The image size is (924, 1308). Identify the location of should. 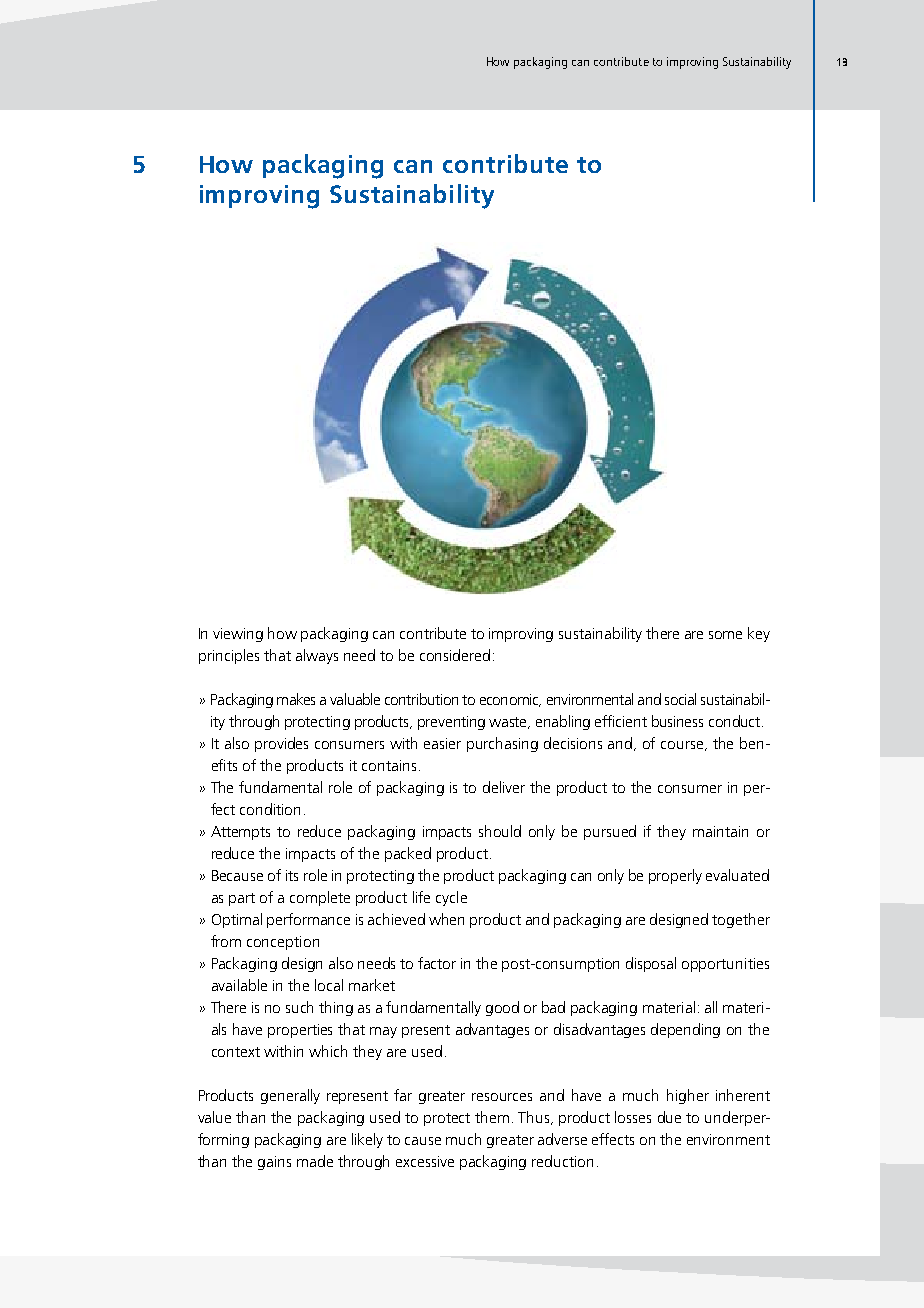
(500, 831).
